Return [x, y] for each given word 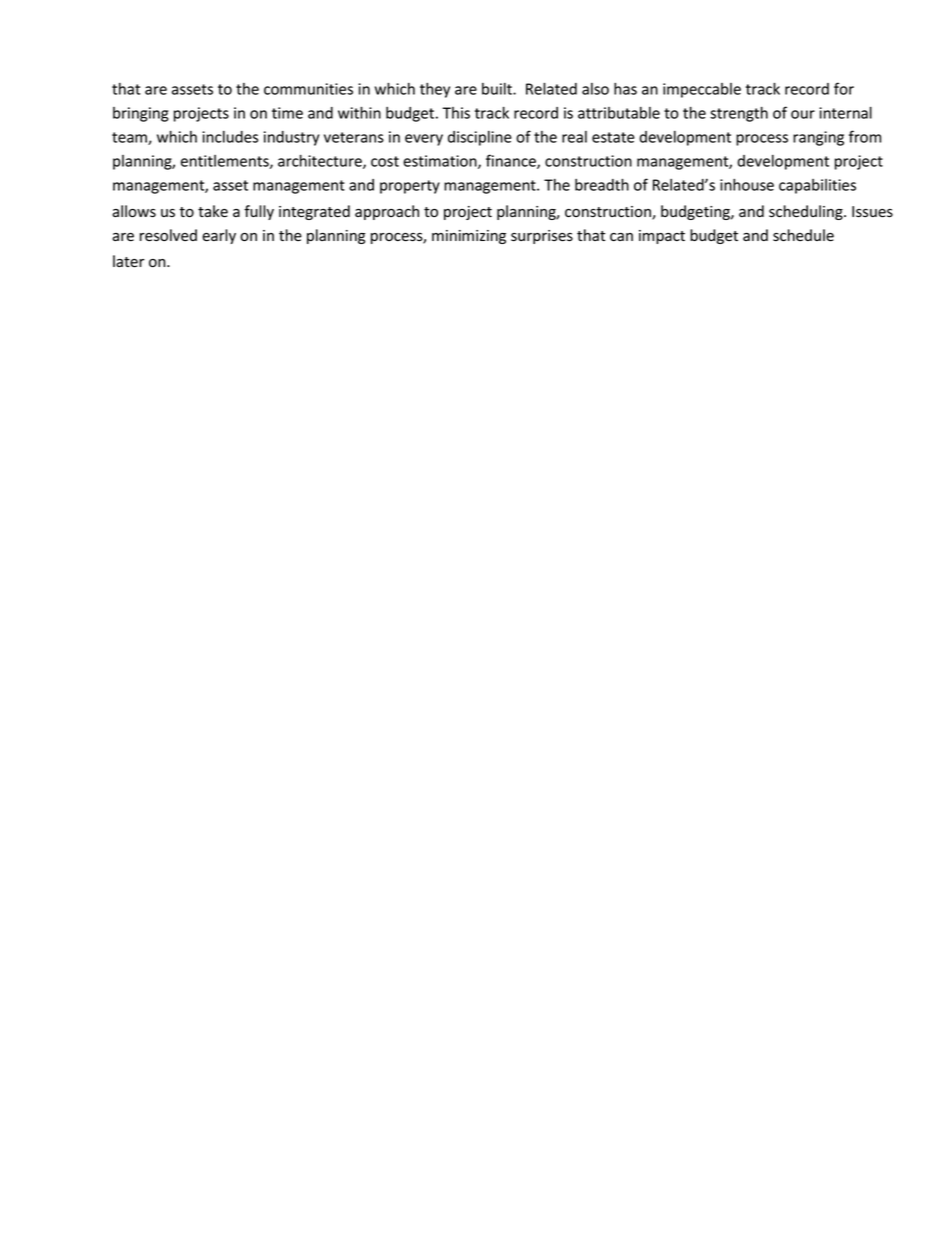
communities [308, 89]
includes [230, 137]
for [844, 88]
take [213, 211]
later [129, 261]
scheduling [807, 212]
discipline [480, 138]
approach [387, 212]
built [498, 89]
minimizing [469, 237]
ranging [818, 138]
